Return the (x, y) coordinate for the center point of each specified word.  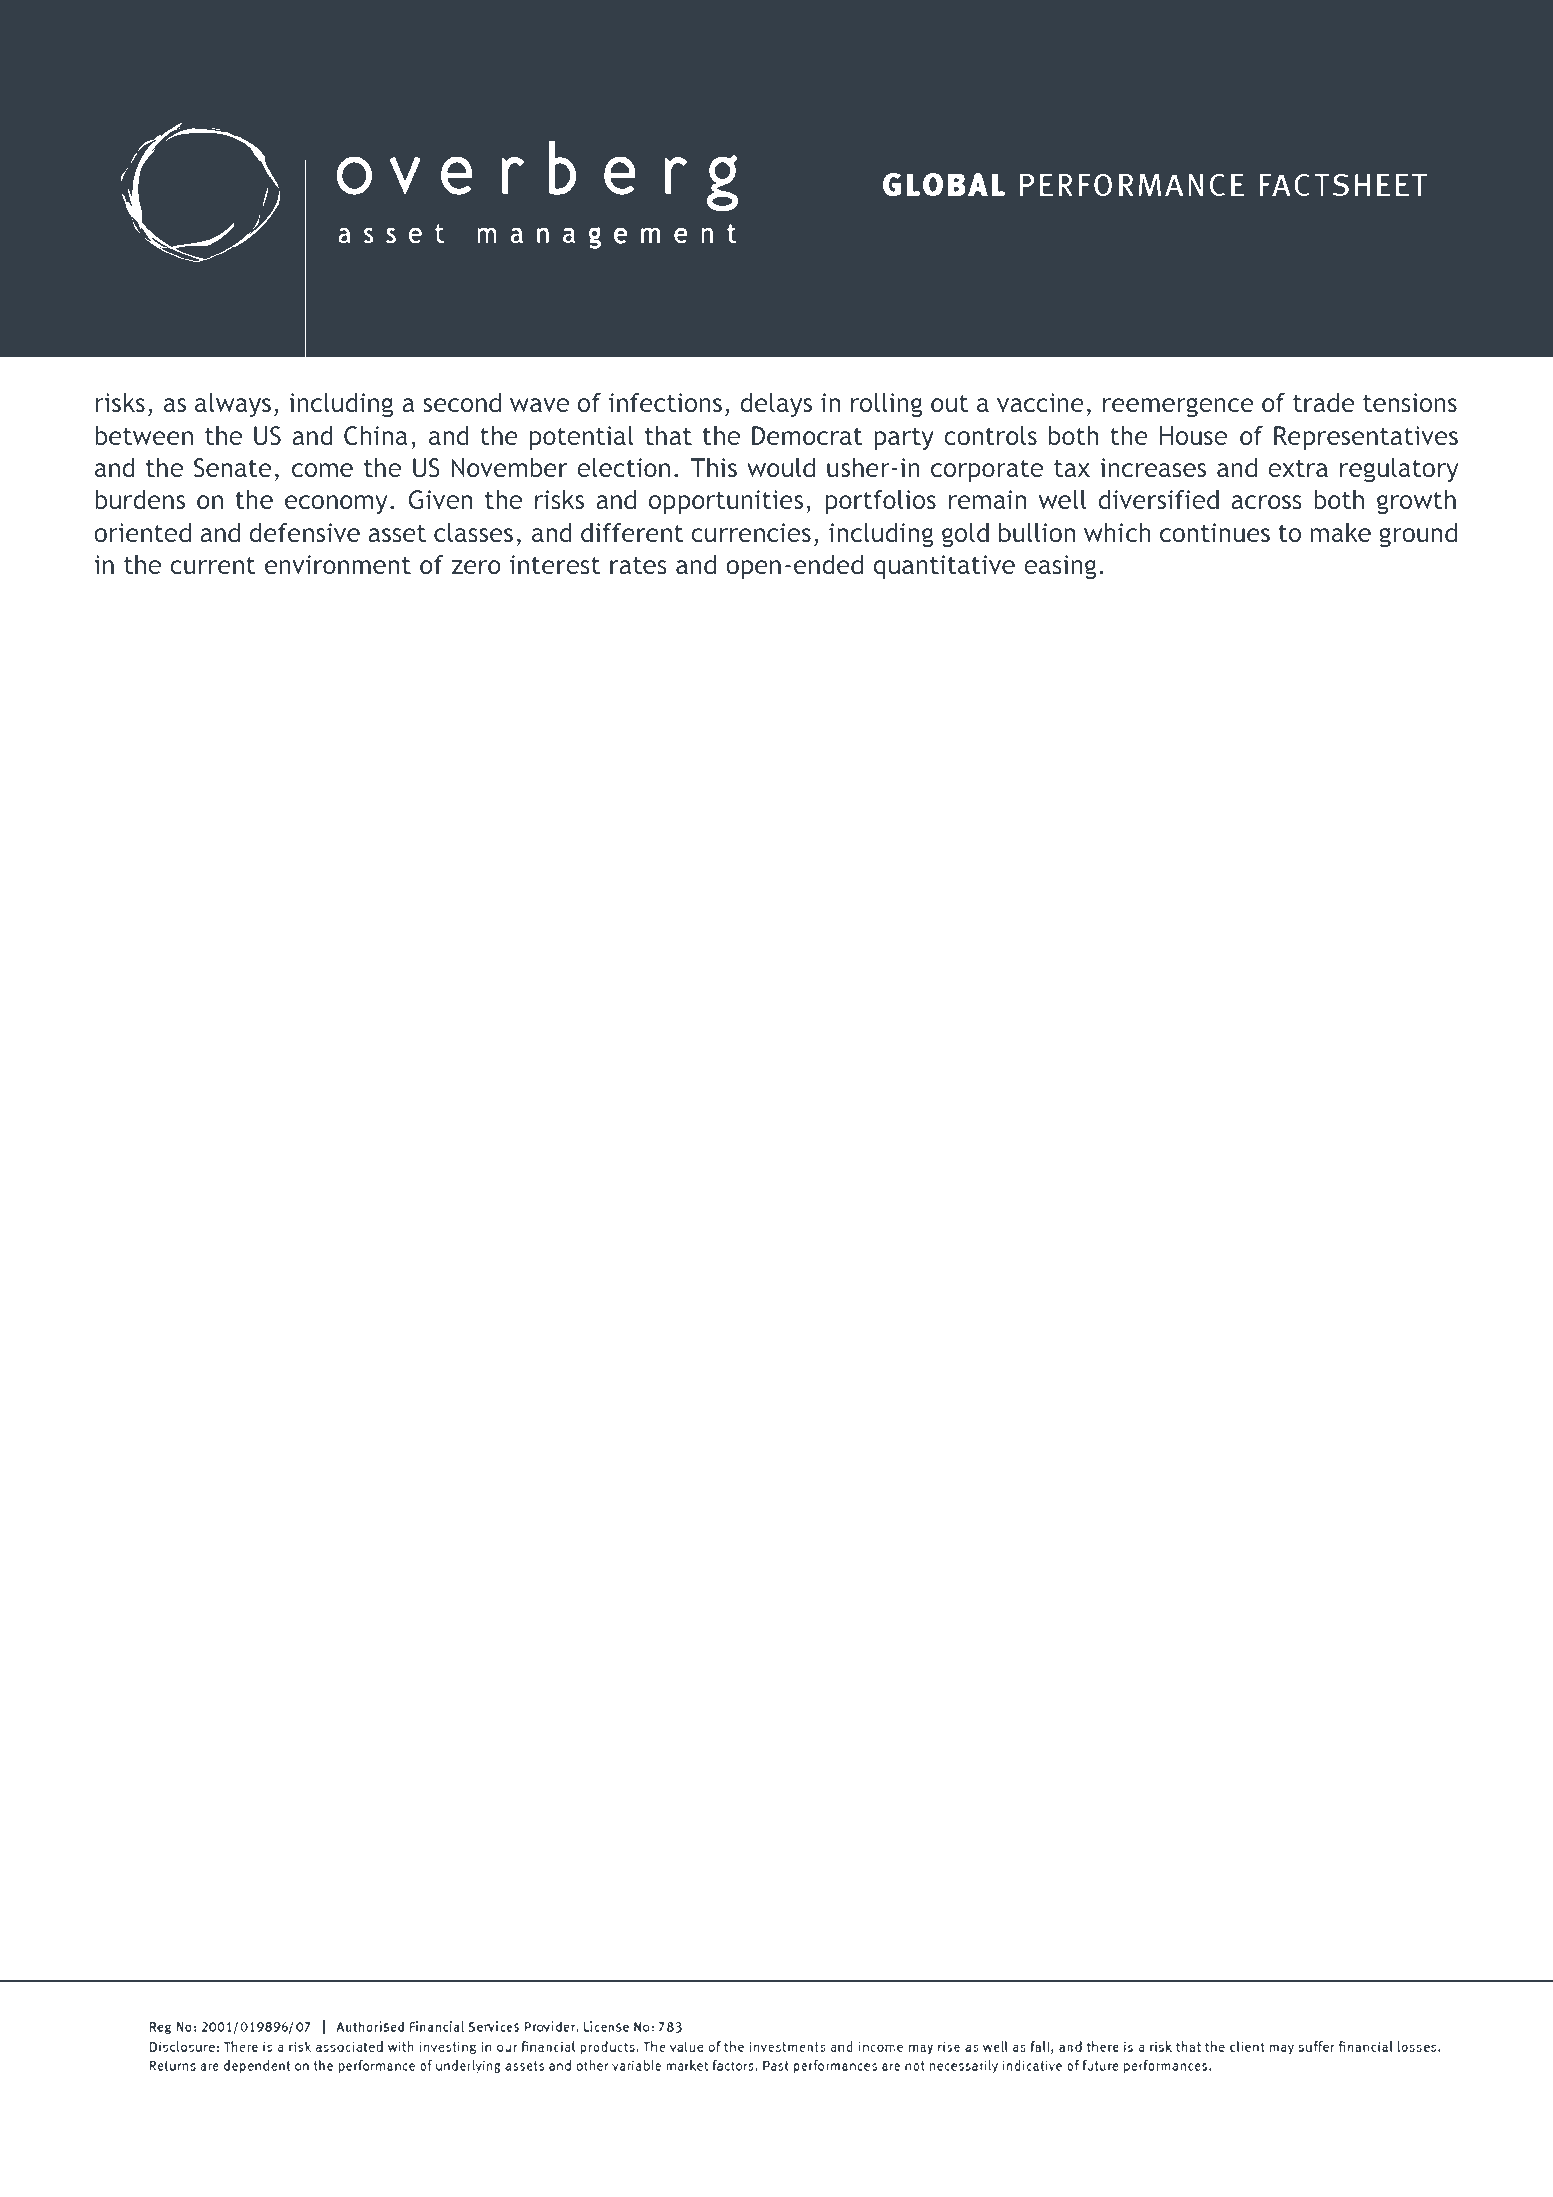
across (1266, 502)
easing (1060, 567)
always (233, 405)
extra (1298, 468)
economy (336, 504)
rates (638, 565)
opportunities (726, 502)
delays (776, 405)
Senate (233, 468)
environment (338, 564)
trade (1324, 402)
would (781, 467)
